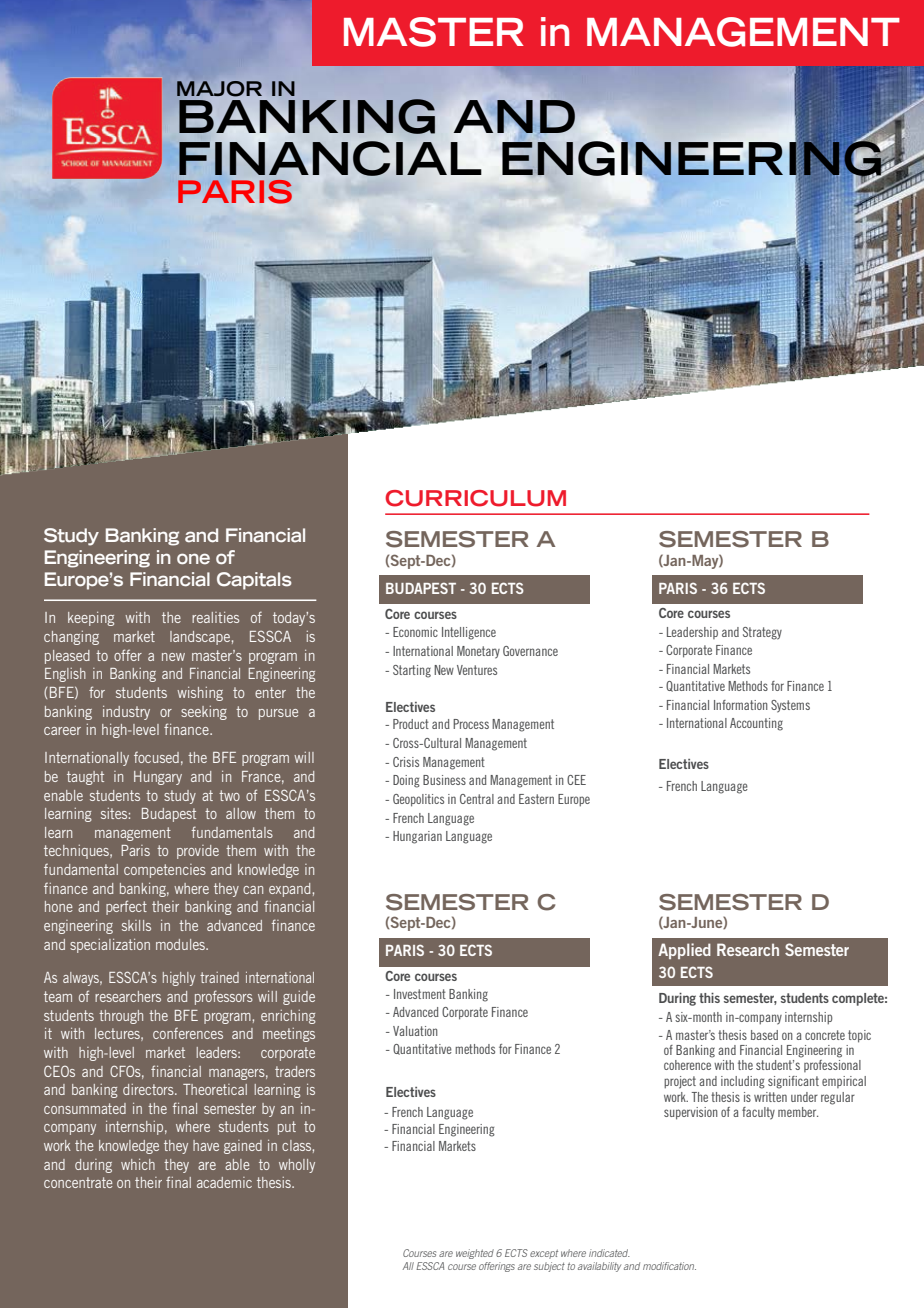  I want to click on CURRICULUM, so click(475, 498).
